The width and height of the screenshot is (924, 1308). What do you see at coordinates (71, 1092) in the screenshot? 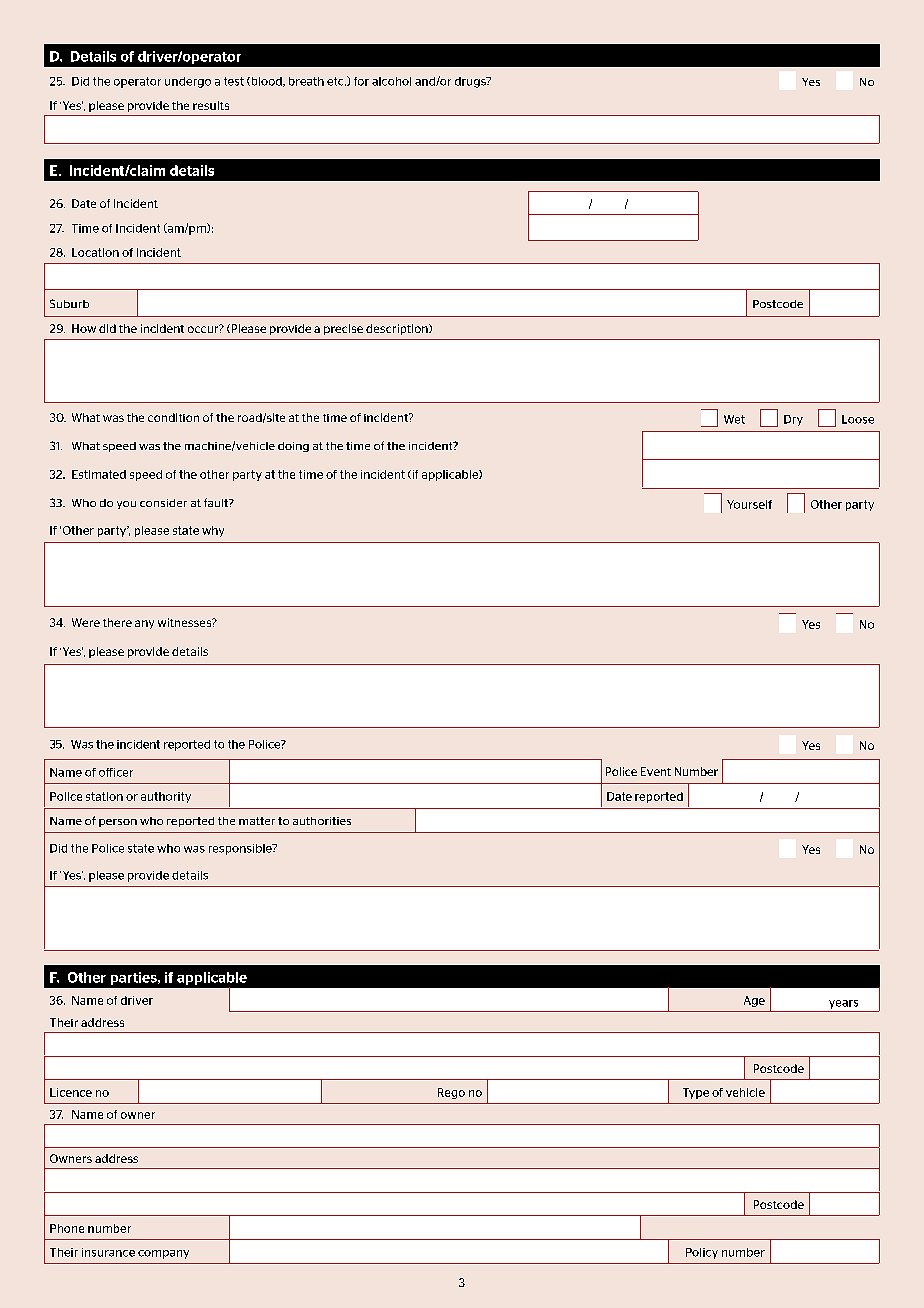
I see `Licence` at bounding box center [71, 1092].
